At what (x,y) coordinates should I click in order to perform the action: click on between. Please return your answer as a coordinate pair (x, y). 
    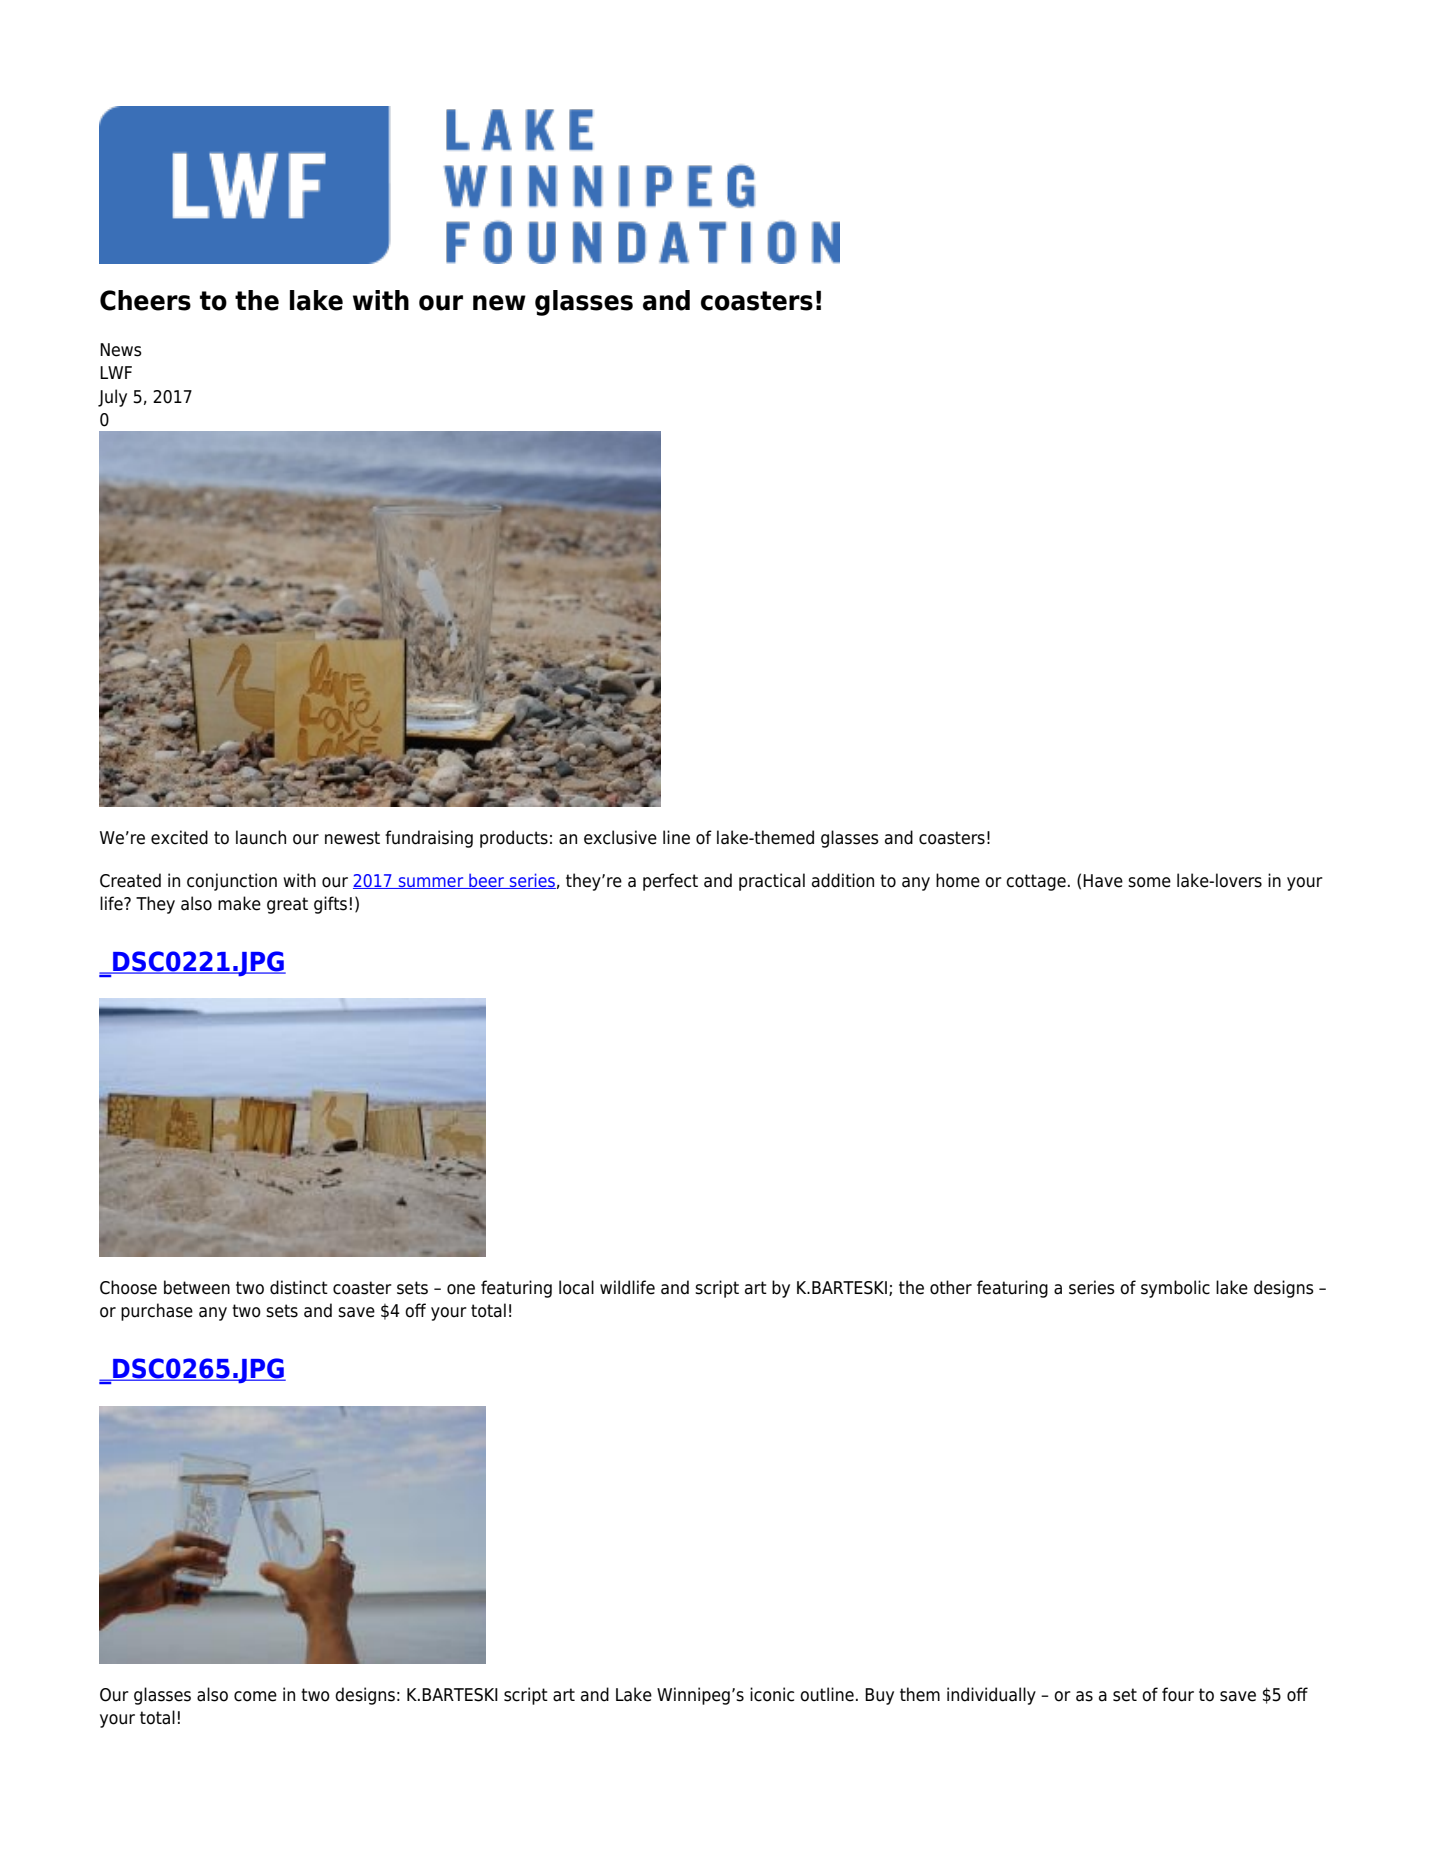
    Looking at the image, I should click on (197, 1287).
